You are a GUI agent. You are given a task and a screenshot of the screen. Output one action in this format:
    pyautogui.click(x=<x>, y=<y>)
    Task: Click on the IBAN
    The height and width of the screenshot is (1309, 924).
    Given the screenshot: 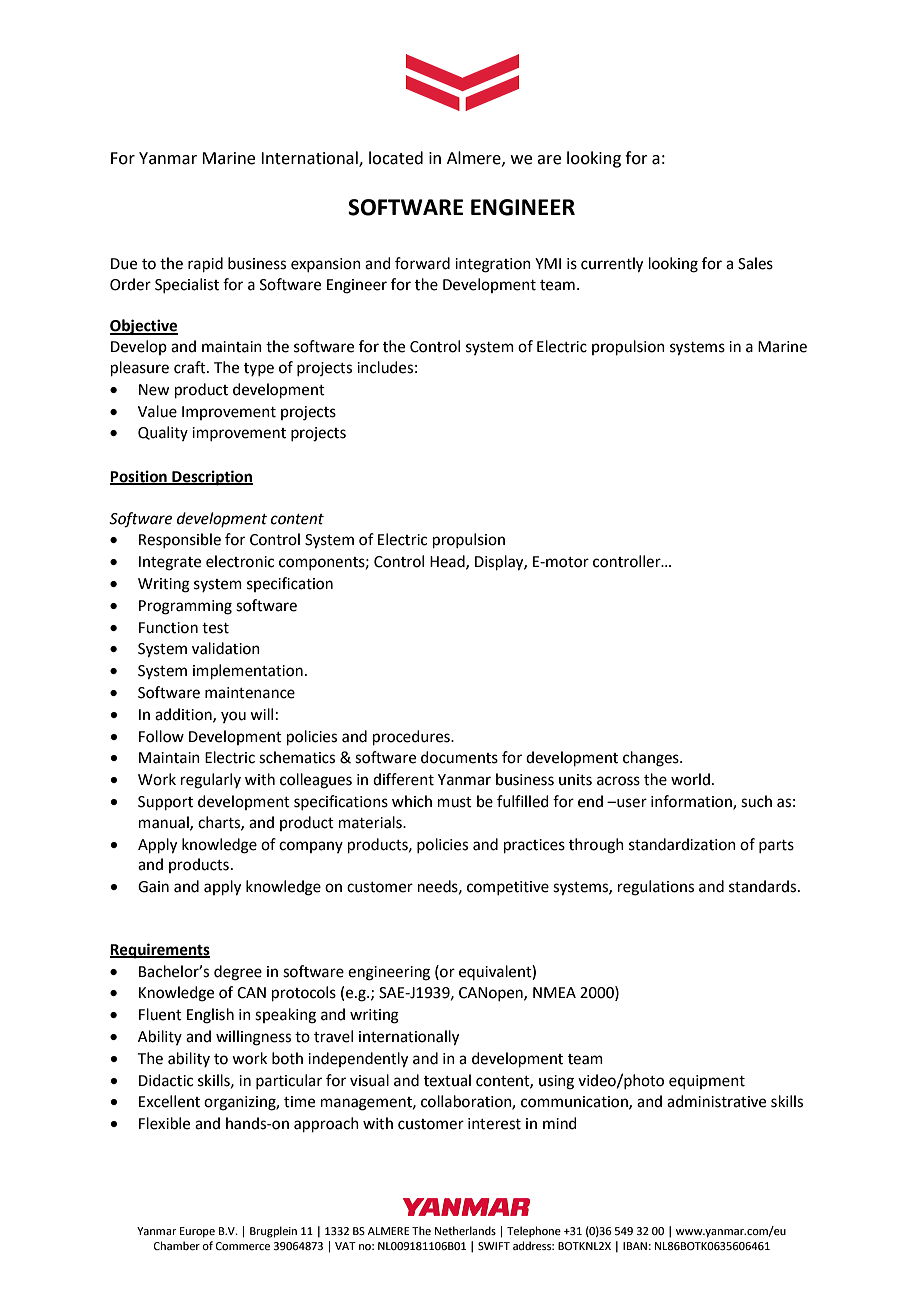 What is the action you would take?
    pyautogui.click(x=635, y=1246)
